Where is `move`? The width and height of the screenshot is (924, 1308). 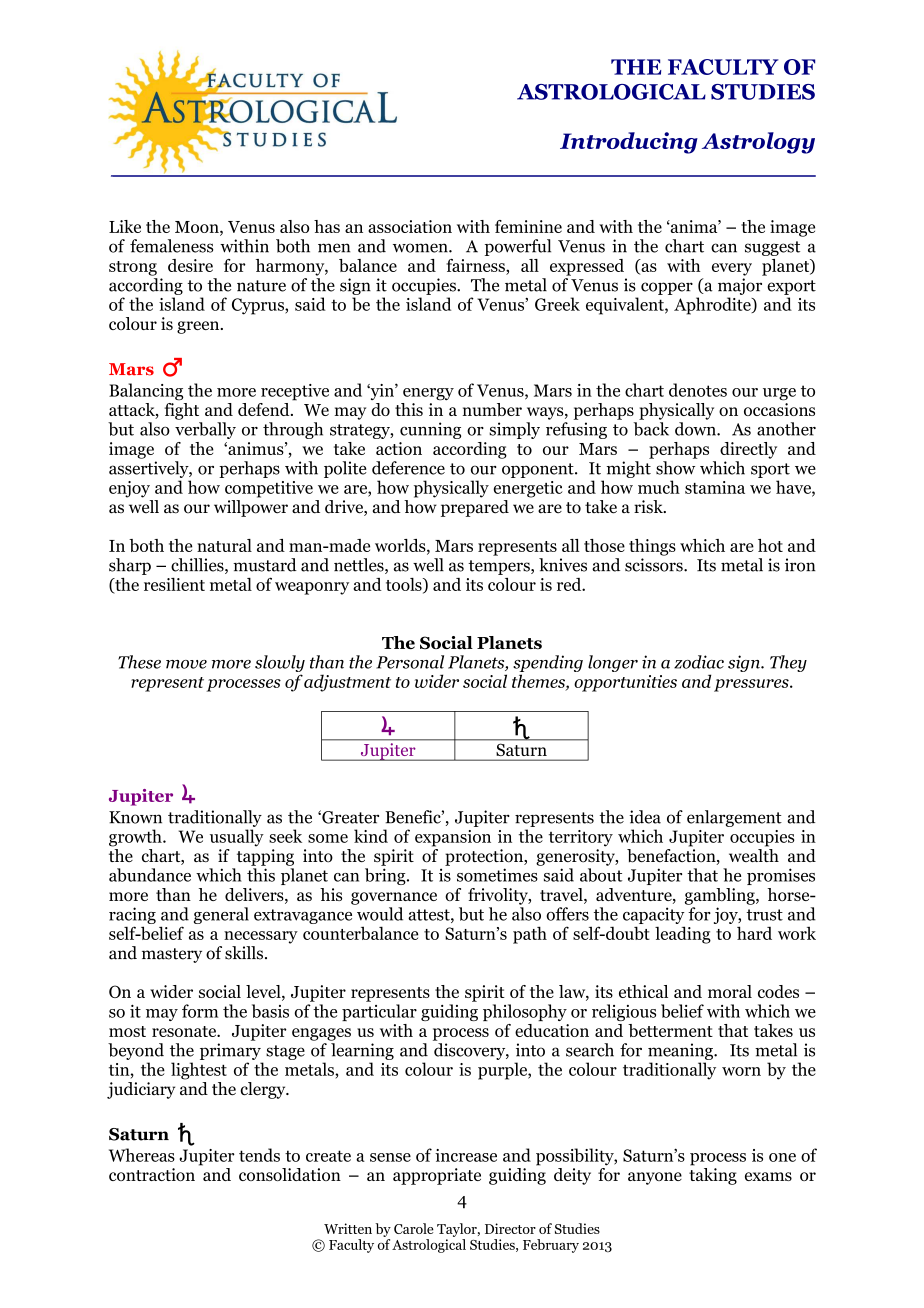
move is located at coordinates (186, 664).
